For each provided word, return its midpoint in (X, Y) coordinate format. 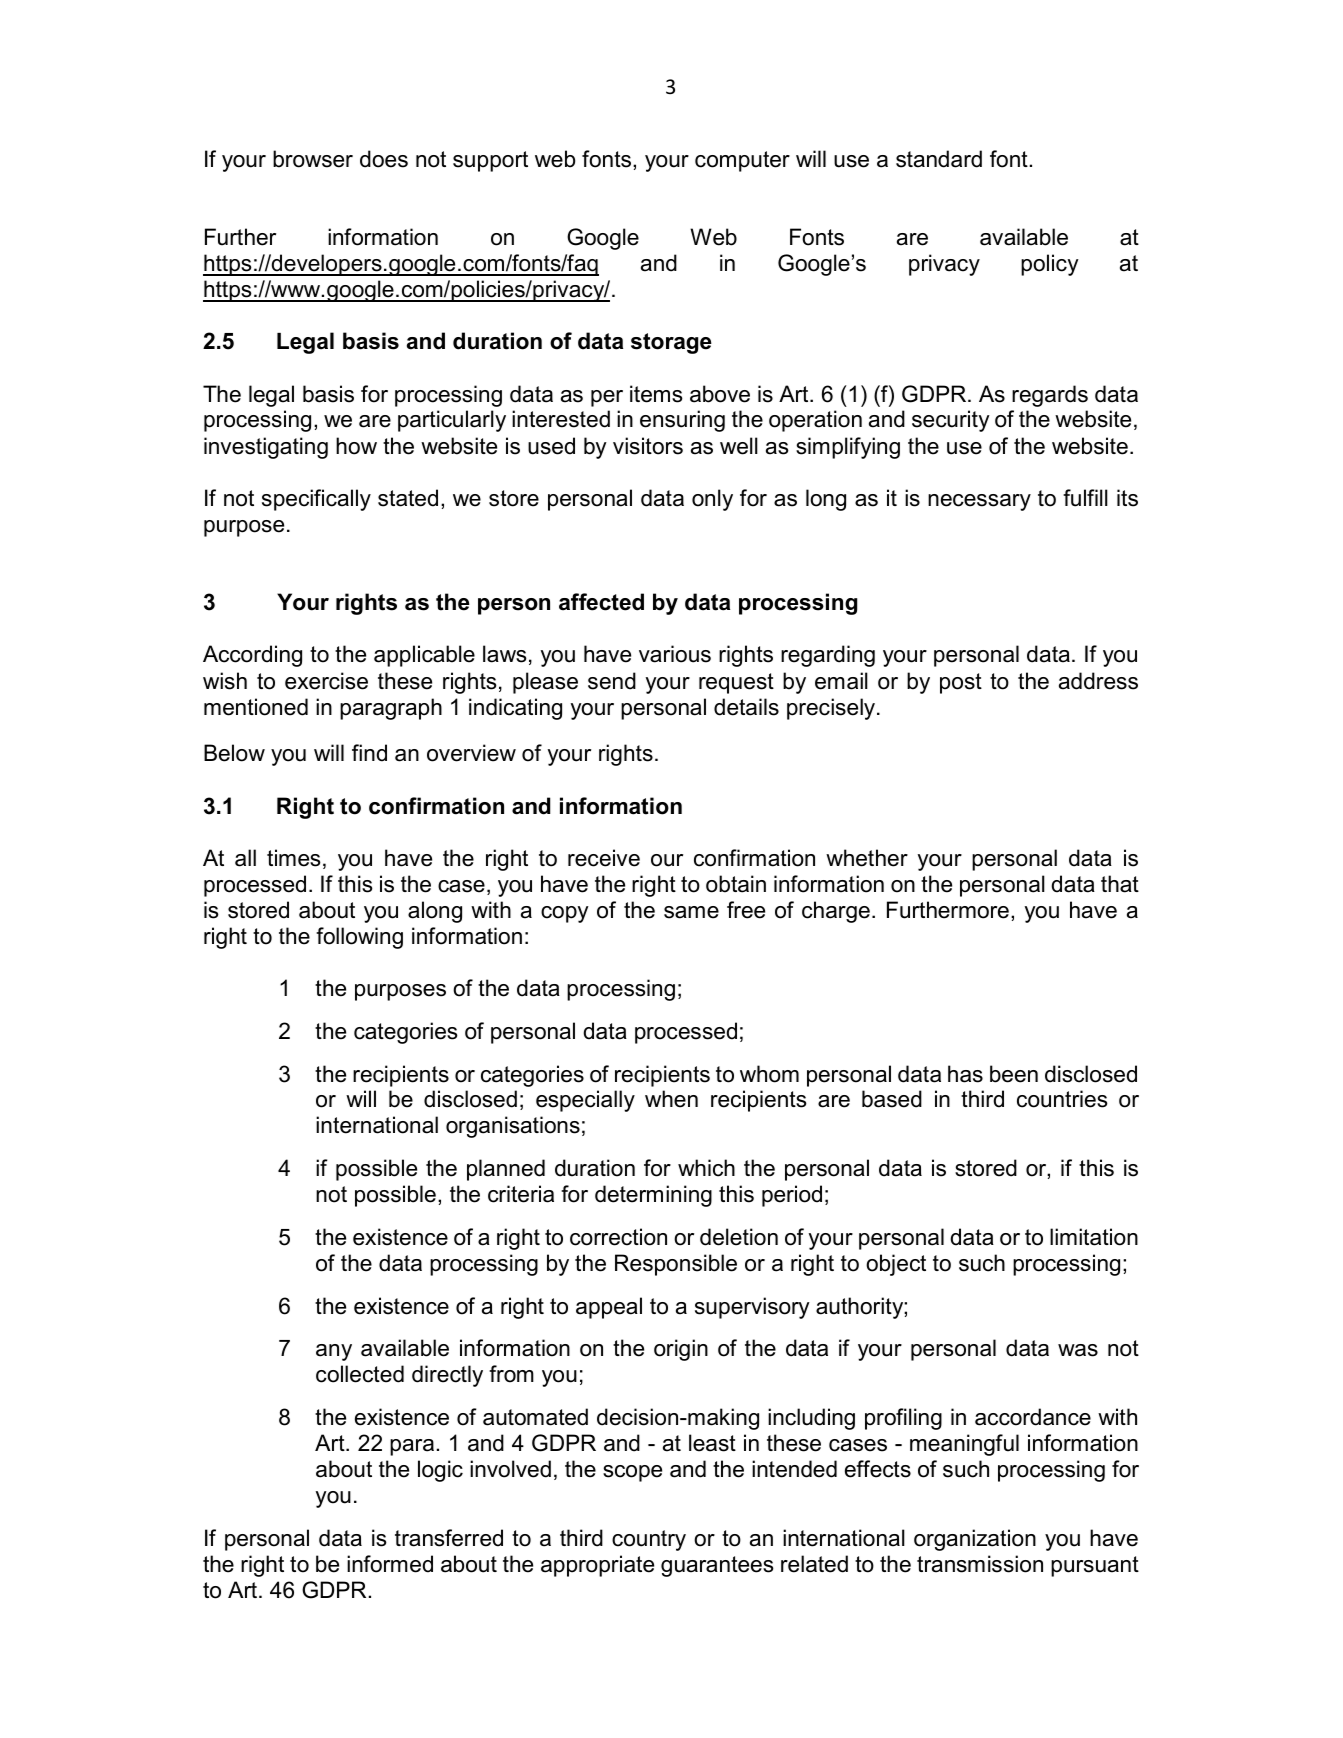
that (1120, 884)
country (649, 1540)
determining (653, 1196)
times (294, 858)
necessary (979, 502)
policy (1050, 265)
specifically (316, 500)
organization (975, 1540)
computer (742, 161)
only (712, 500)
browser (313, 159)
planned (506, 1170)
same (691, 912)
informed (390, 1564)
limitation (1094, 1237)
